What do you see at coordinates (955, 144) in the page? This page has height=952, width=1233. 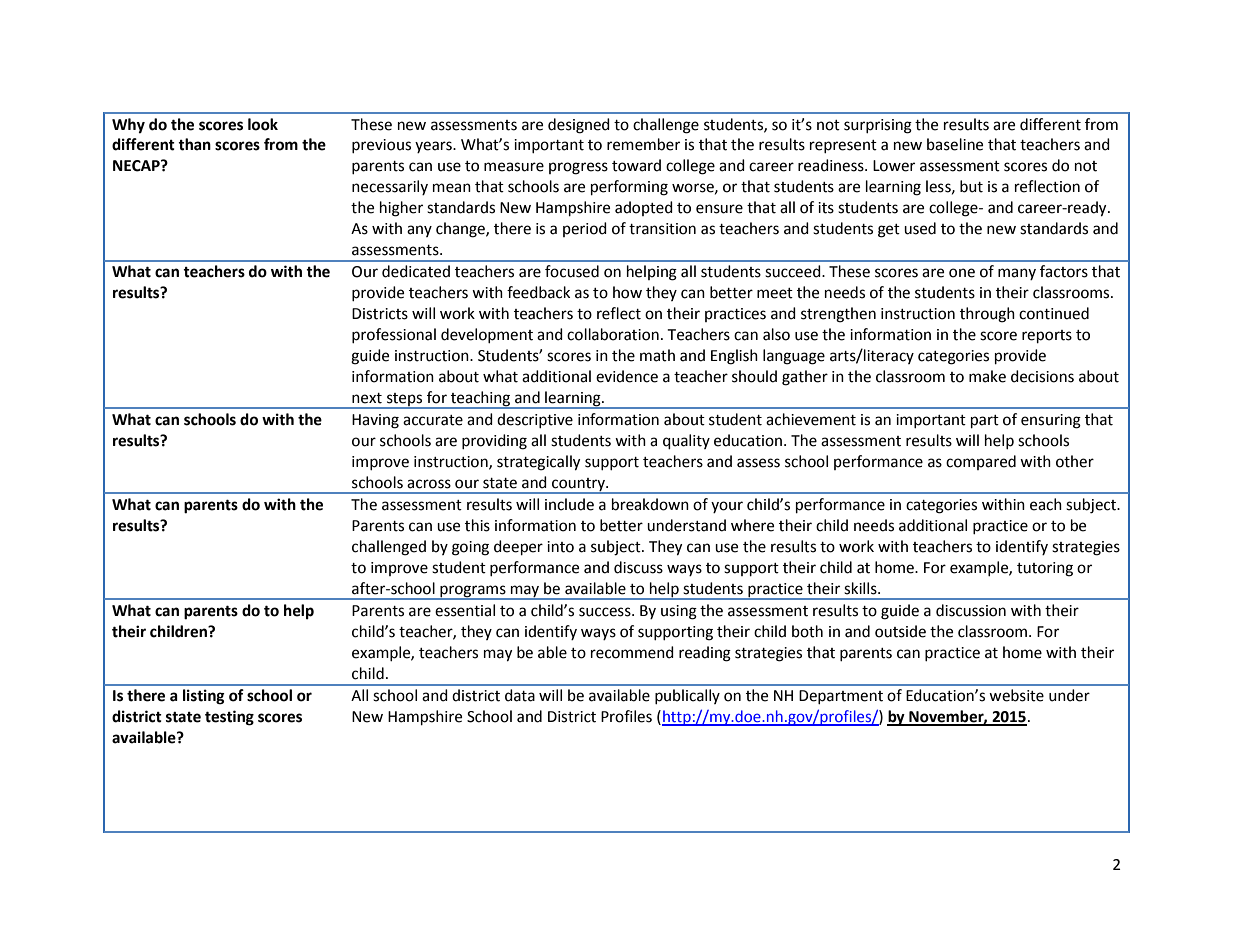 I see `baseline` at bounding box center [955, 144].
